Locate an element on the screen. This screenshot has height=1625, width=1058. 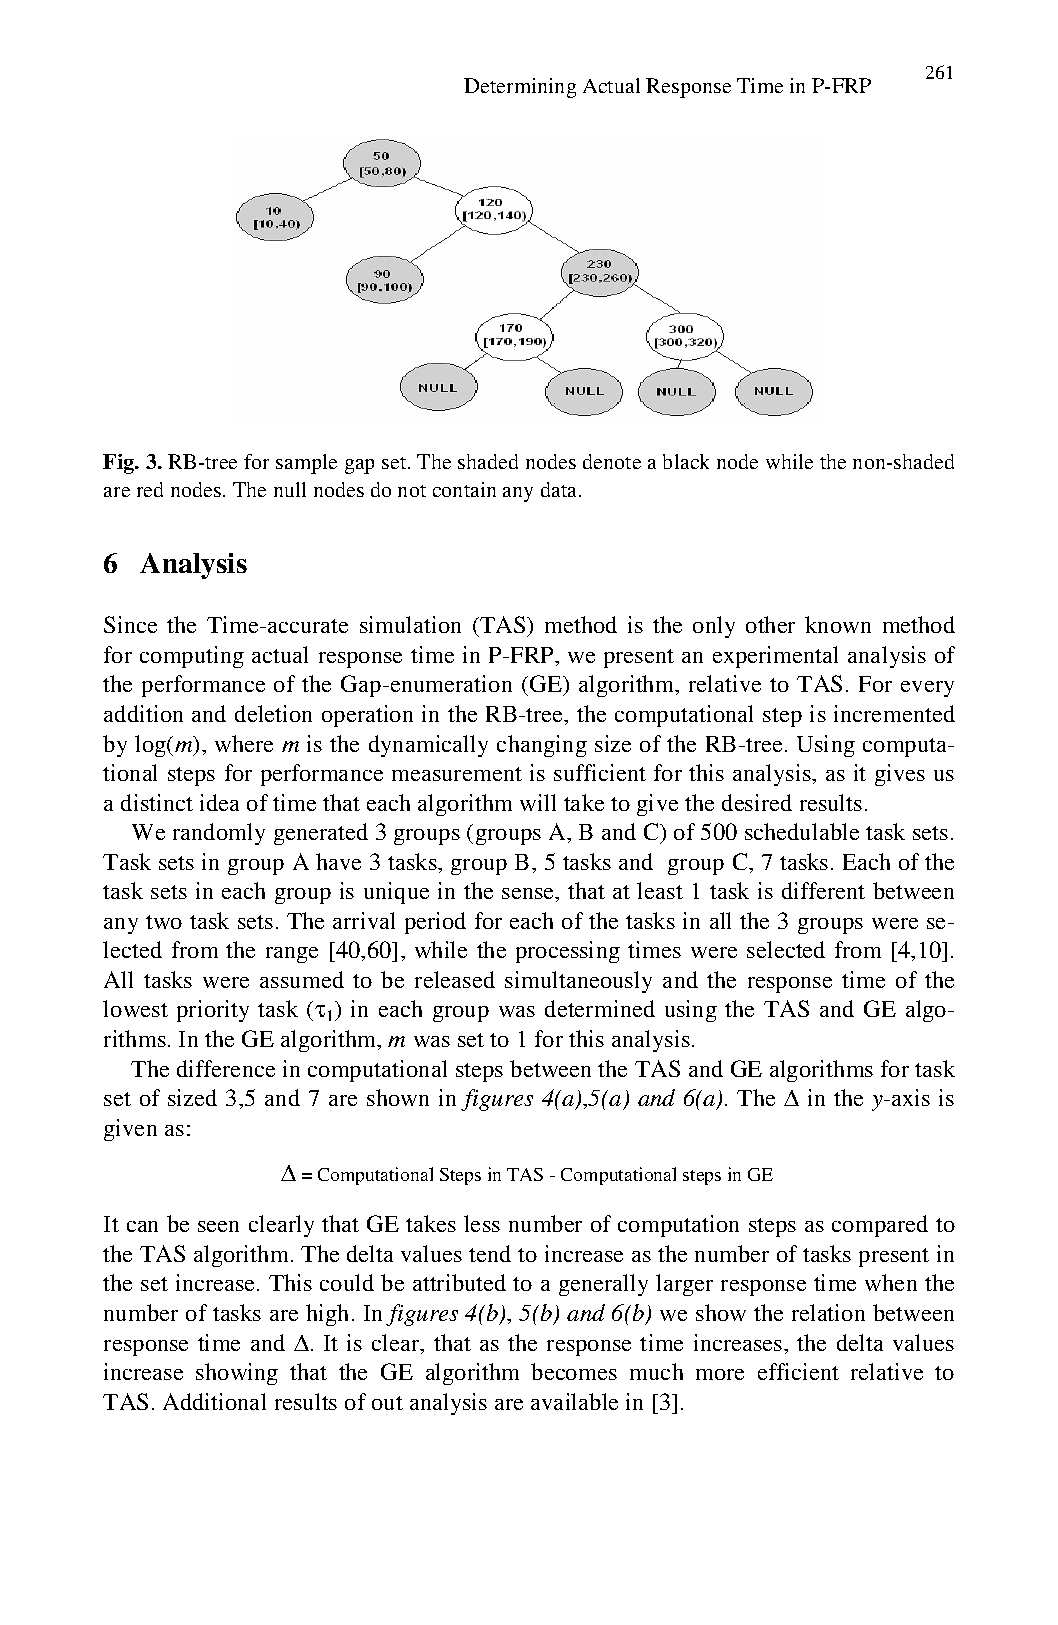
incremented is located at coordinates (894, 713).
